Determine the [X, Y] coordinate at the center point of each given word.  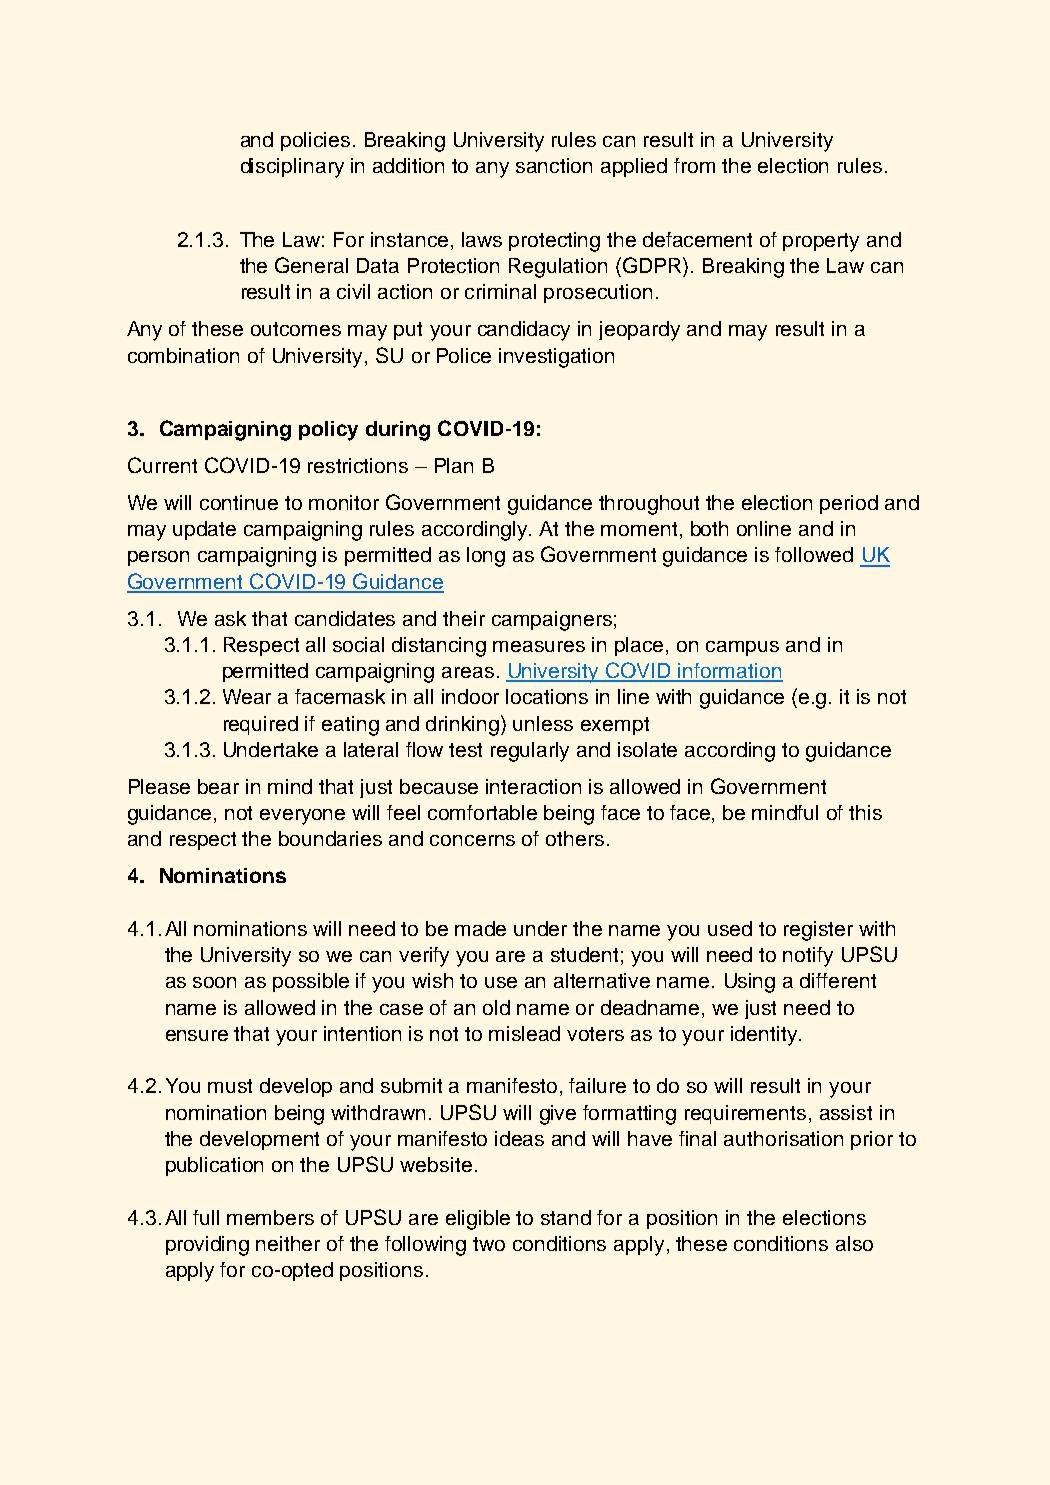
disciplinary [292, 168]
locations [547, 696]
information [730, 672]
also [854, 1243]
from [694, 165]
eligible [478, 1220]
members [270, 1217]
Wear [247, 696]
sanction [554, 165]
